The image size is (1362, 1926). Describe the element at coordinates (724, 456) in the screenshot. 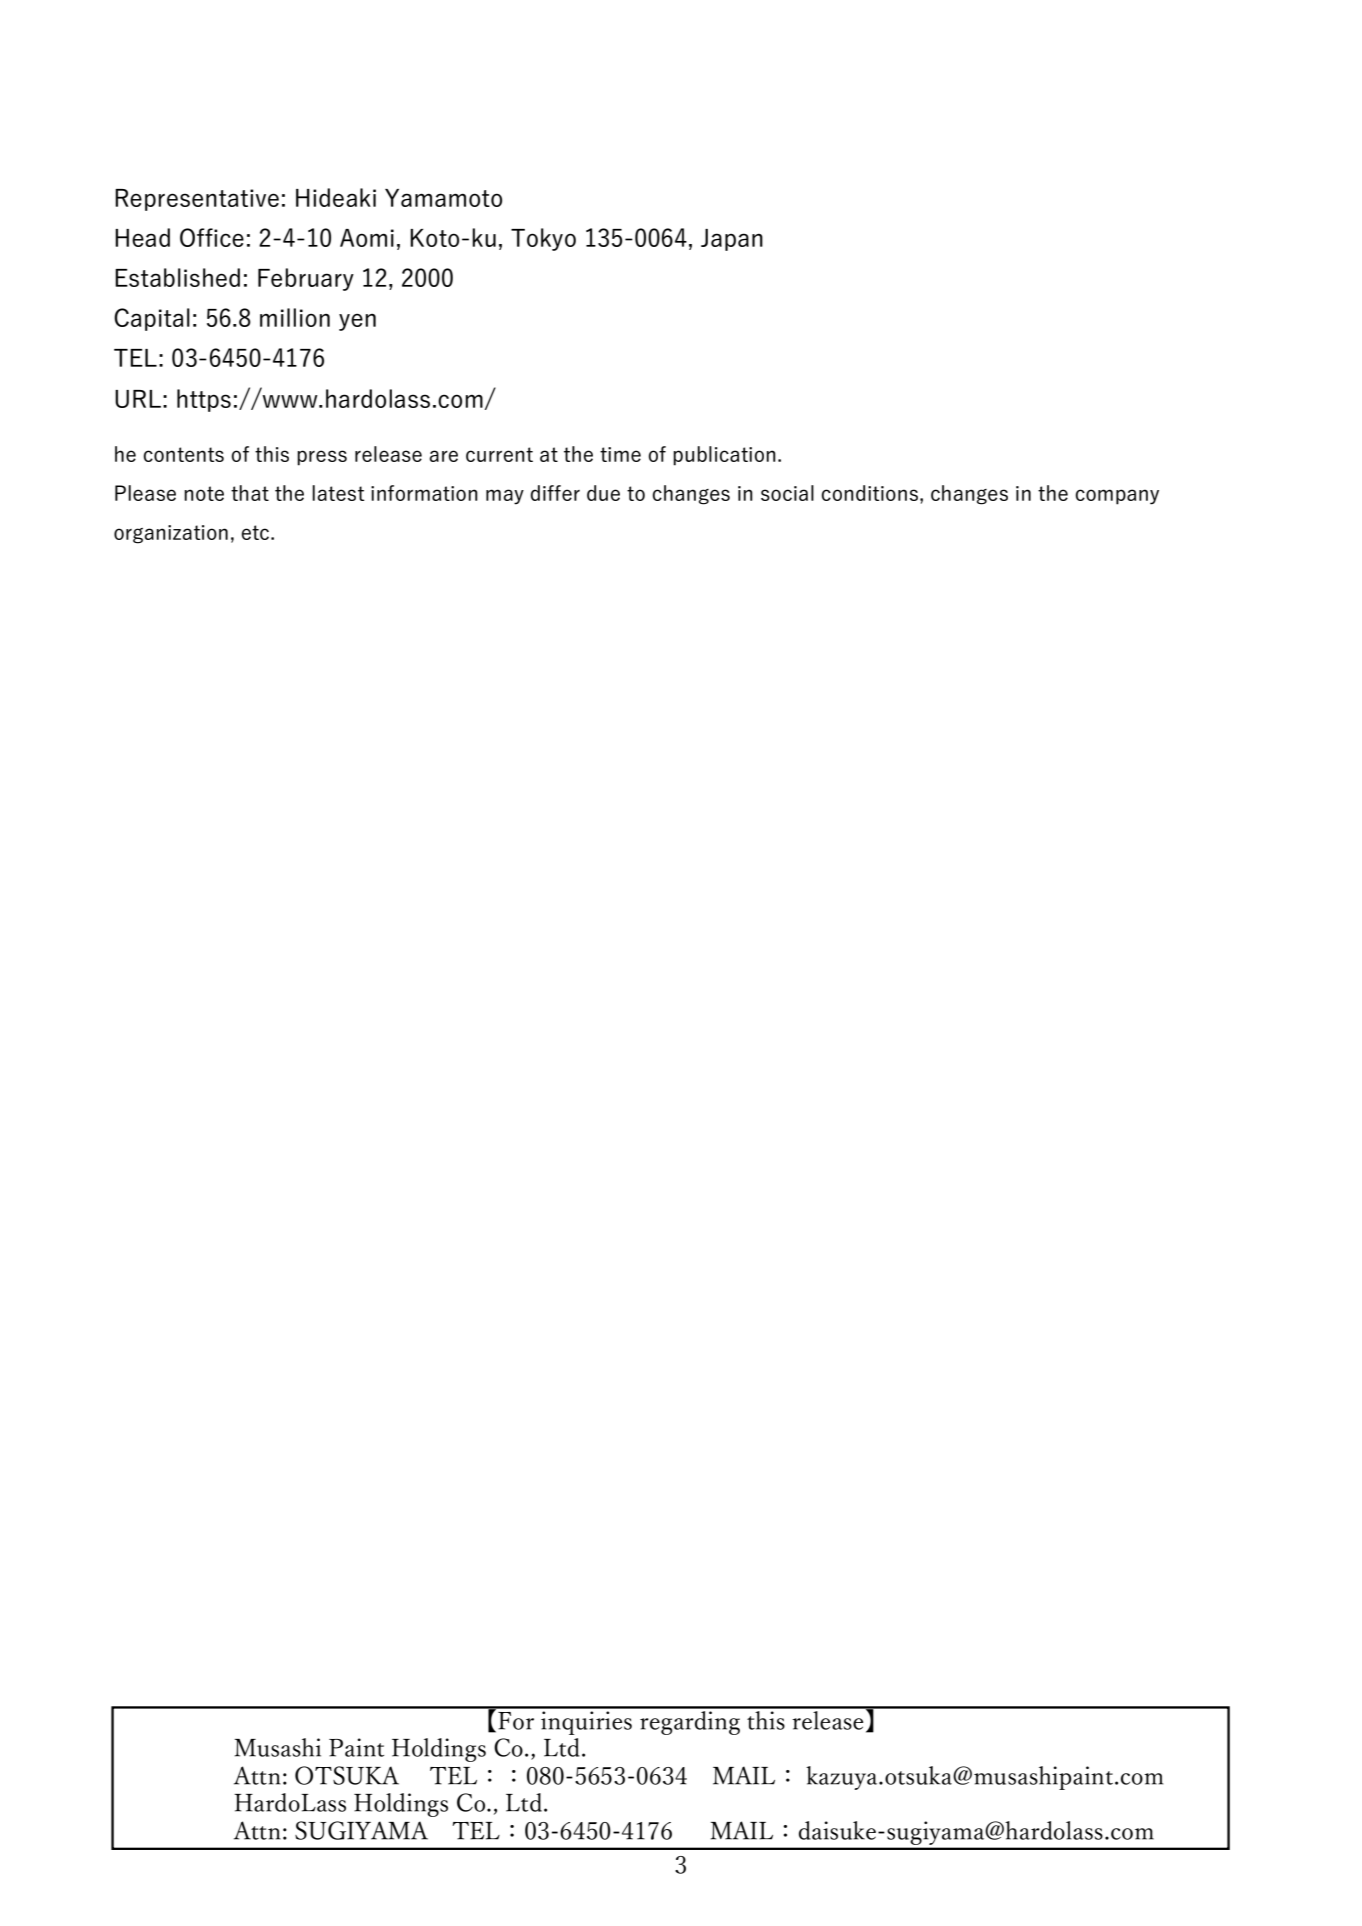

I see `publication` at that location.
